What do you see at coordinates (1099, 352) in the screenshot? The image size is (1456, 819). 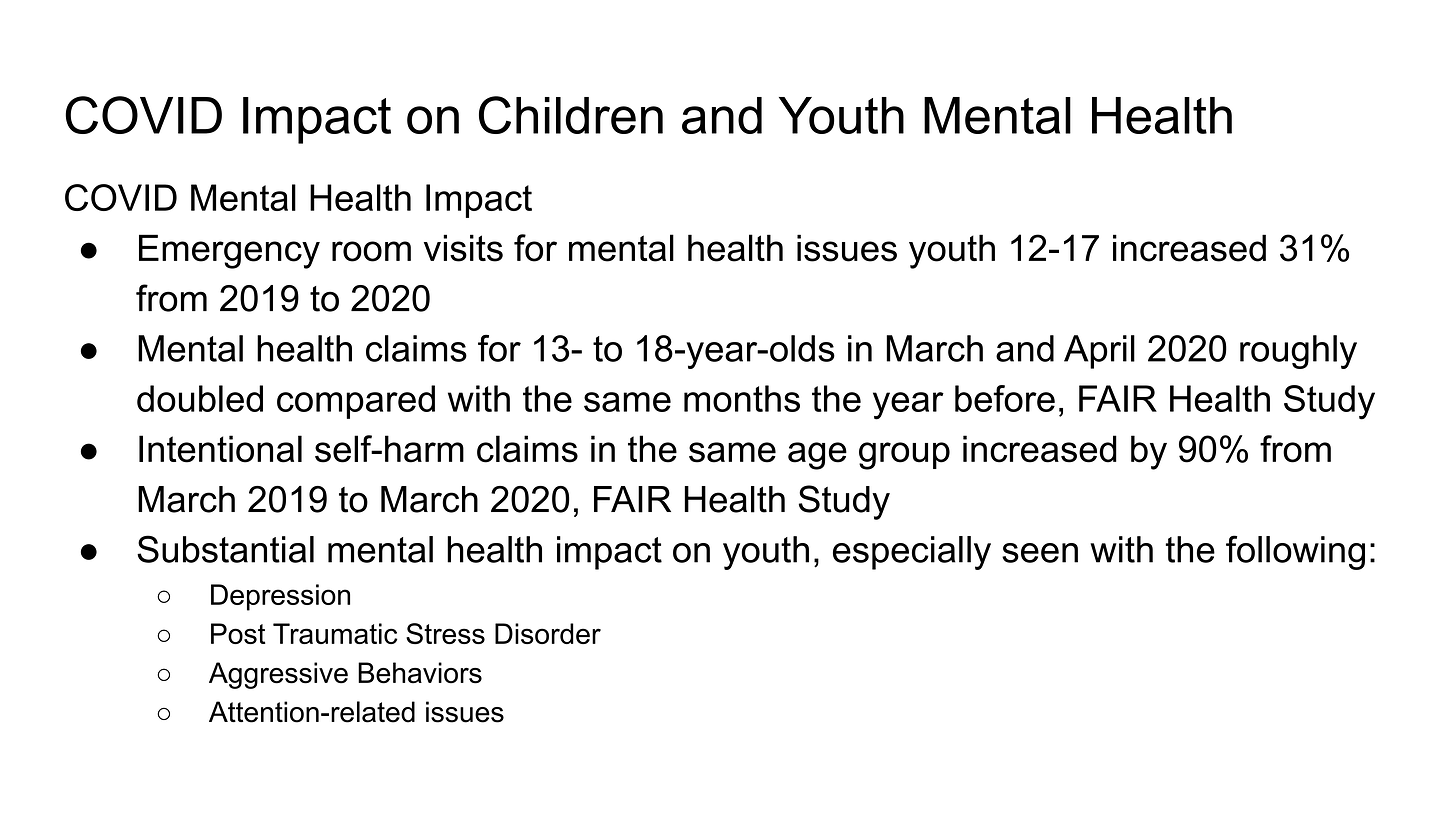 I see `April` at bounding box center [1099, 352].
